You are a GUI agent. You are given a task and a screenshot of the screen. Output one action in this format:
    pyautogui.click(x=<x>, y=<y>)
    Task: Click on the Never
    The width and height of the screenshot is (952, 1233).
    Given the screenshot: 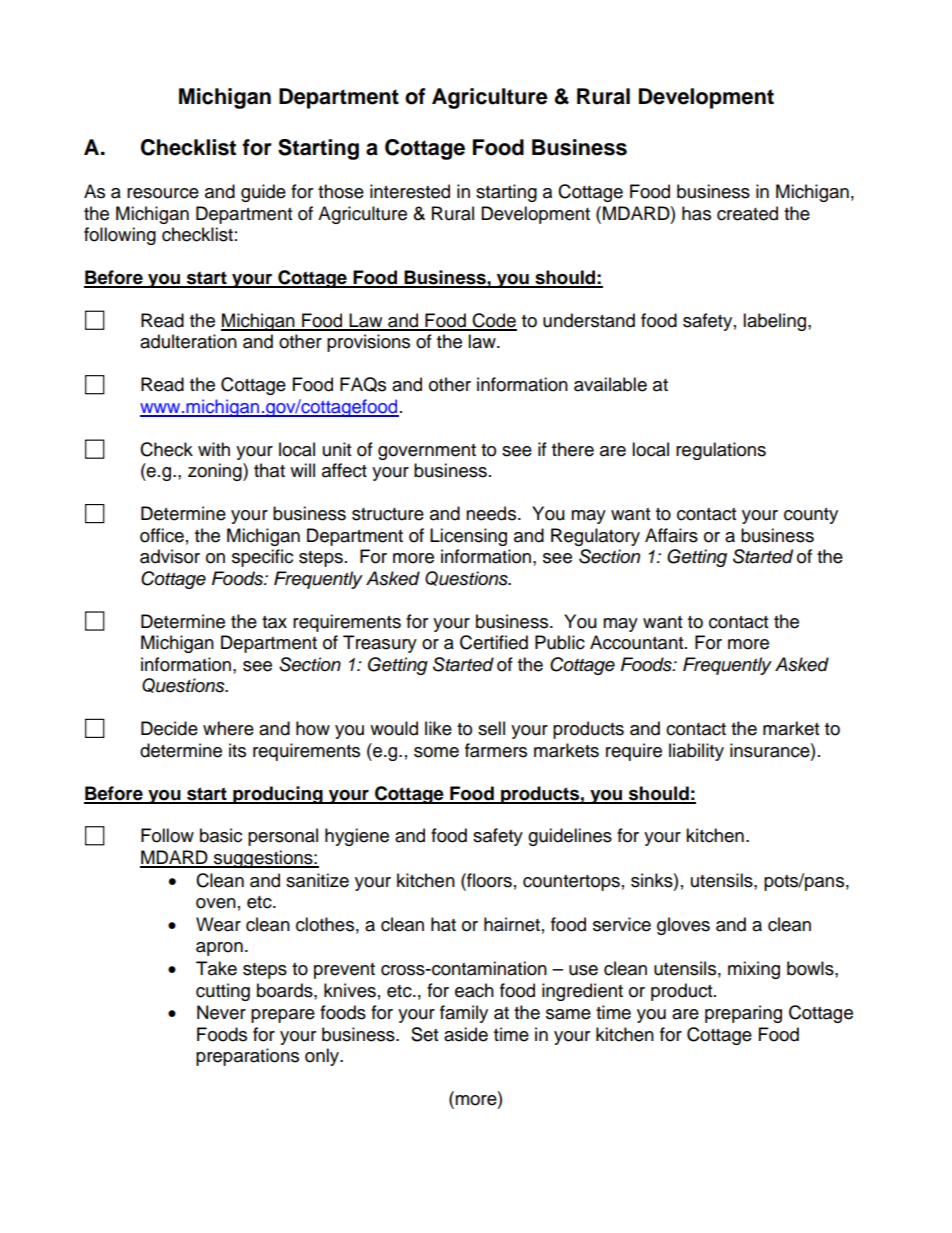 What is the action you would take?
    pyautogui.click(x=221, y=1012)
